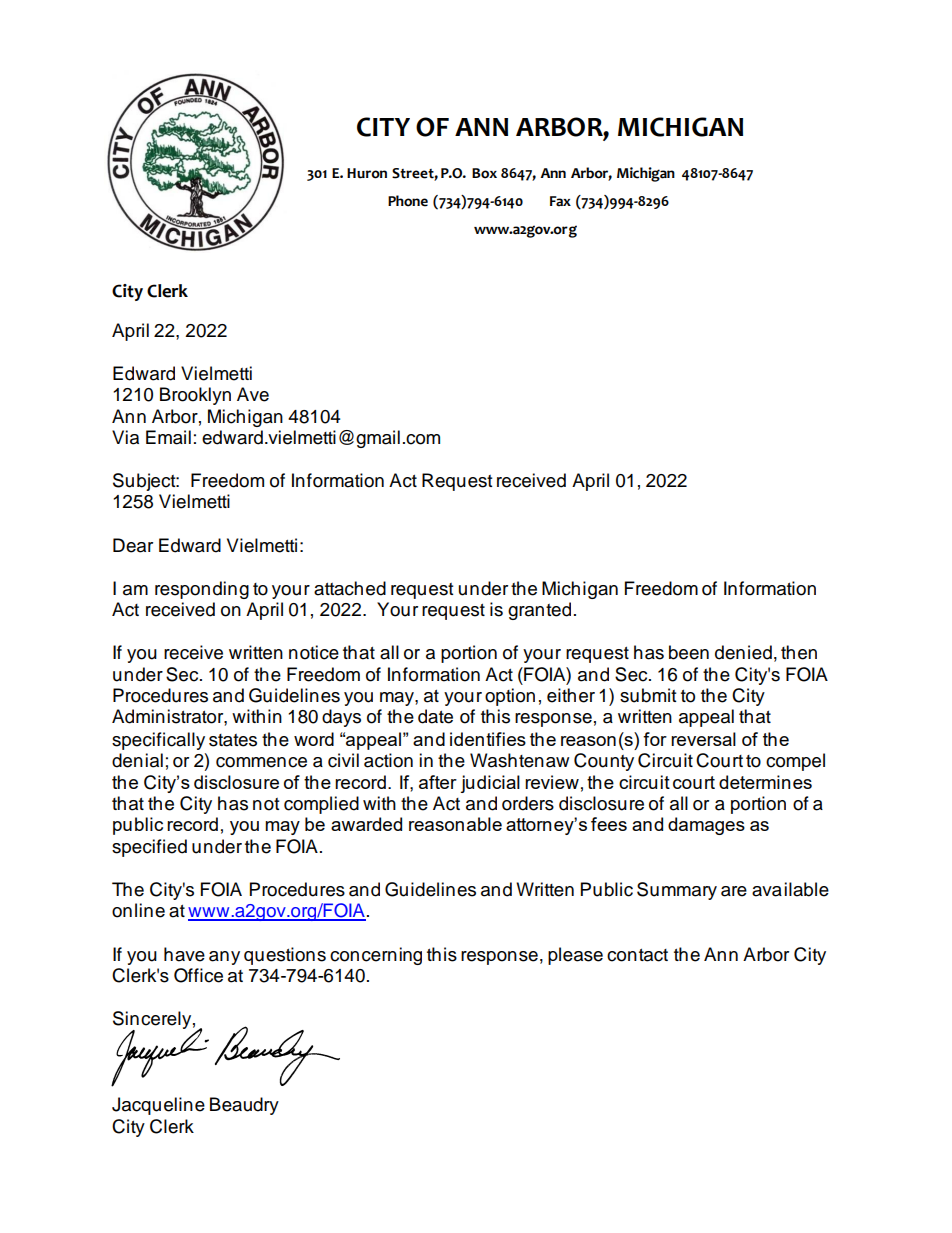  Describe the element at coordinates (367, 173) in the image. I see `Huron` at that location.
